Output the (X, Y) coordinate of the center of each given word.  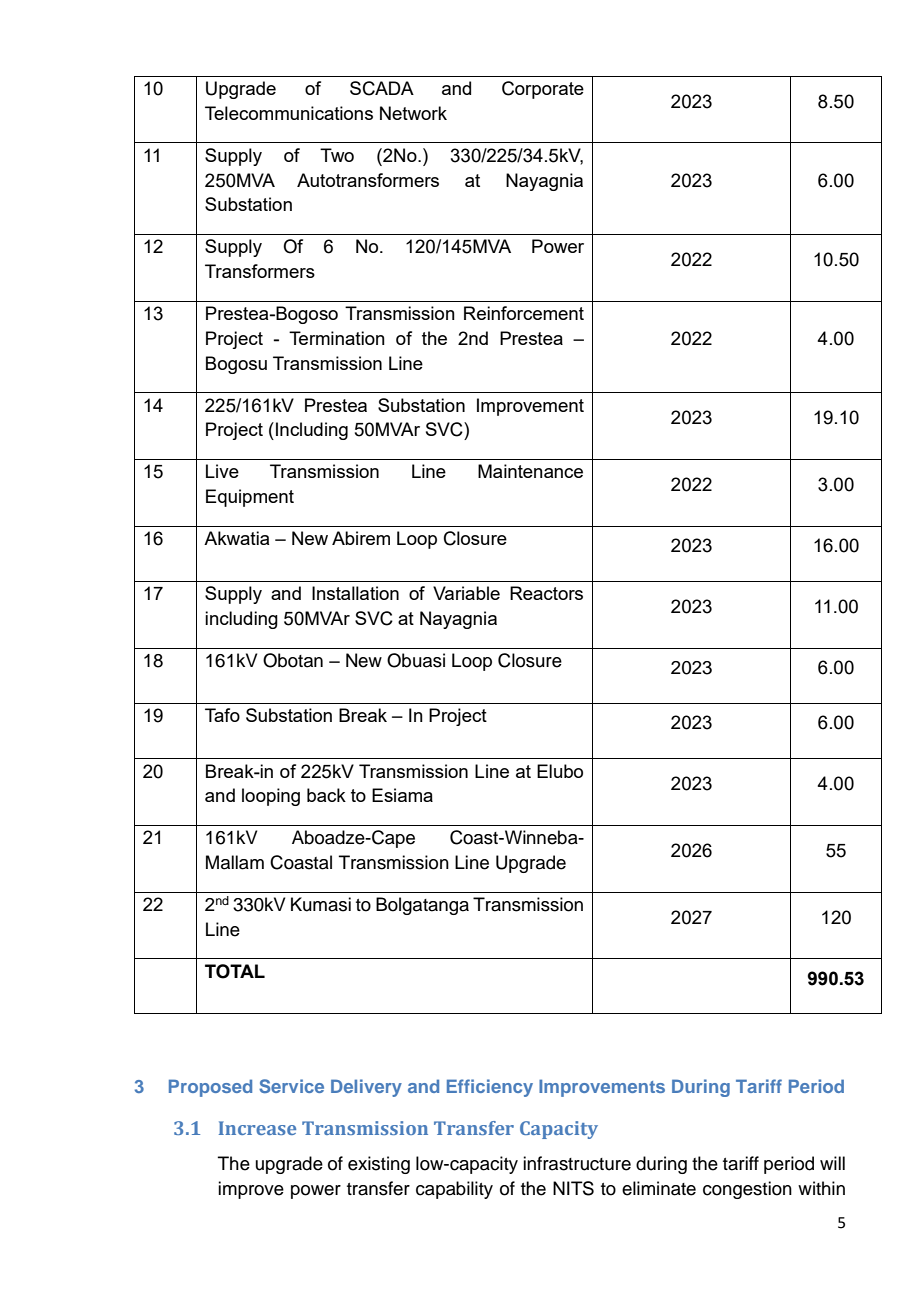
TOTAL (235, 971)
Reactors (546, 593)
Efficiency (490, 1088)
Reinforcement (524, 313)
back (326, 795)
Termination (337, 338)
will (832, 1163)
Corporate (543, 90)
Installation (355, 593)
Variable (466, 593)
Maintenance (530, 471)
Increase (257, 1128)
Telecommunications (289, 113)
